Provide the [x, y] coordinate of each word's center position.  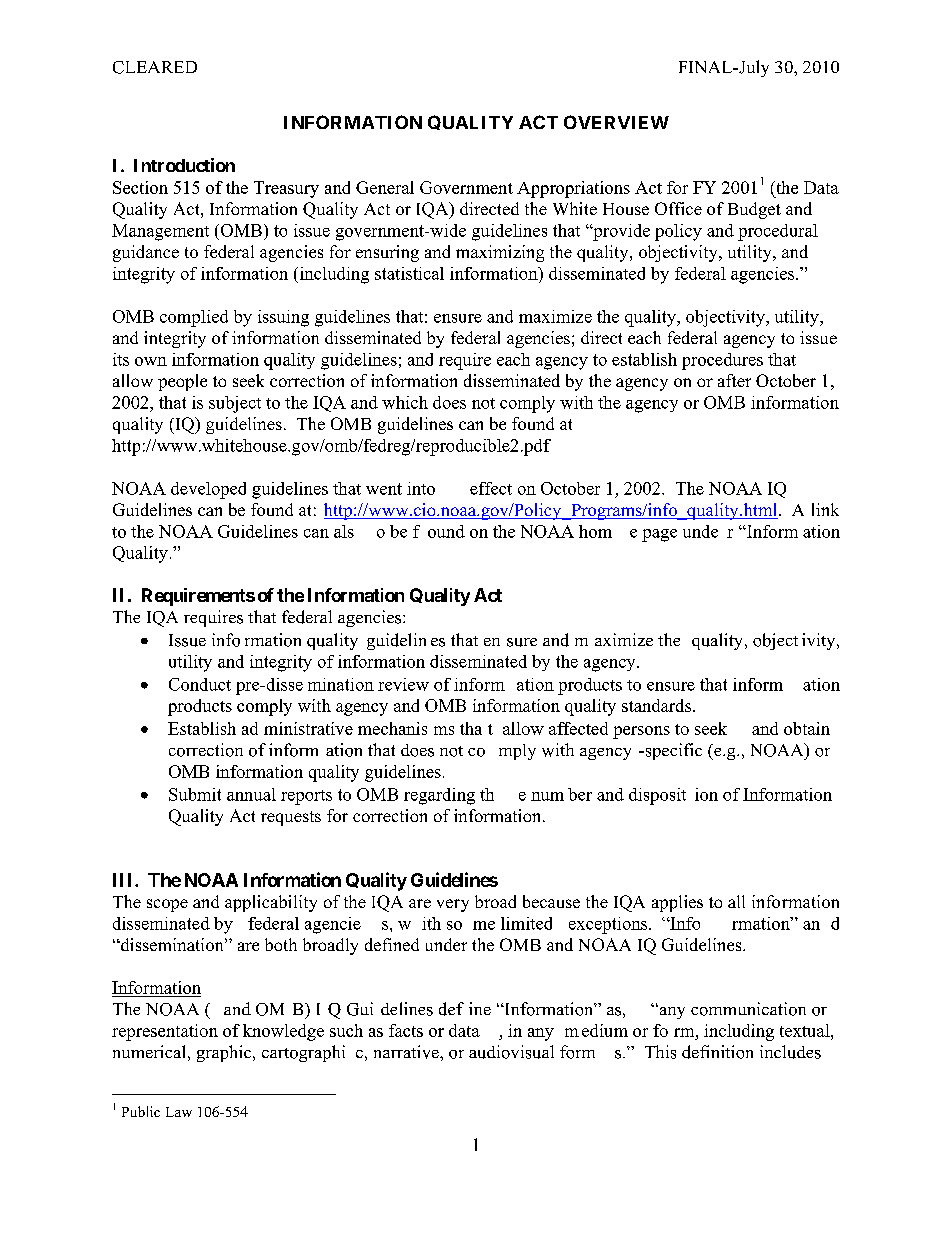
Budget [754, 210]
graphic [225, 1053]
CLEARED [155, 67]
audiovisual [511, 1052]
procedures [722, 361]
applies [677, 903]
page [659, 535]
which [405, 402]
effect [491, 488]
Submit [195, 794]
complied [194, 318]
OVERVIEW [616, 122]
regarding [439, 796]
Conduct [200, 684]
